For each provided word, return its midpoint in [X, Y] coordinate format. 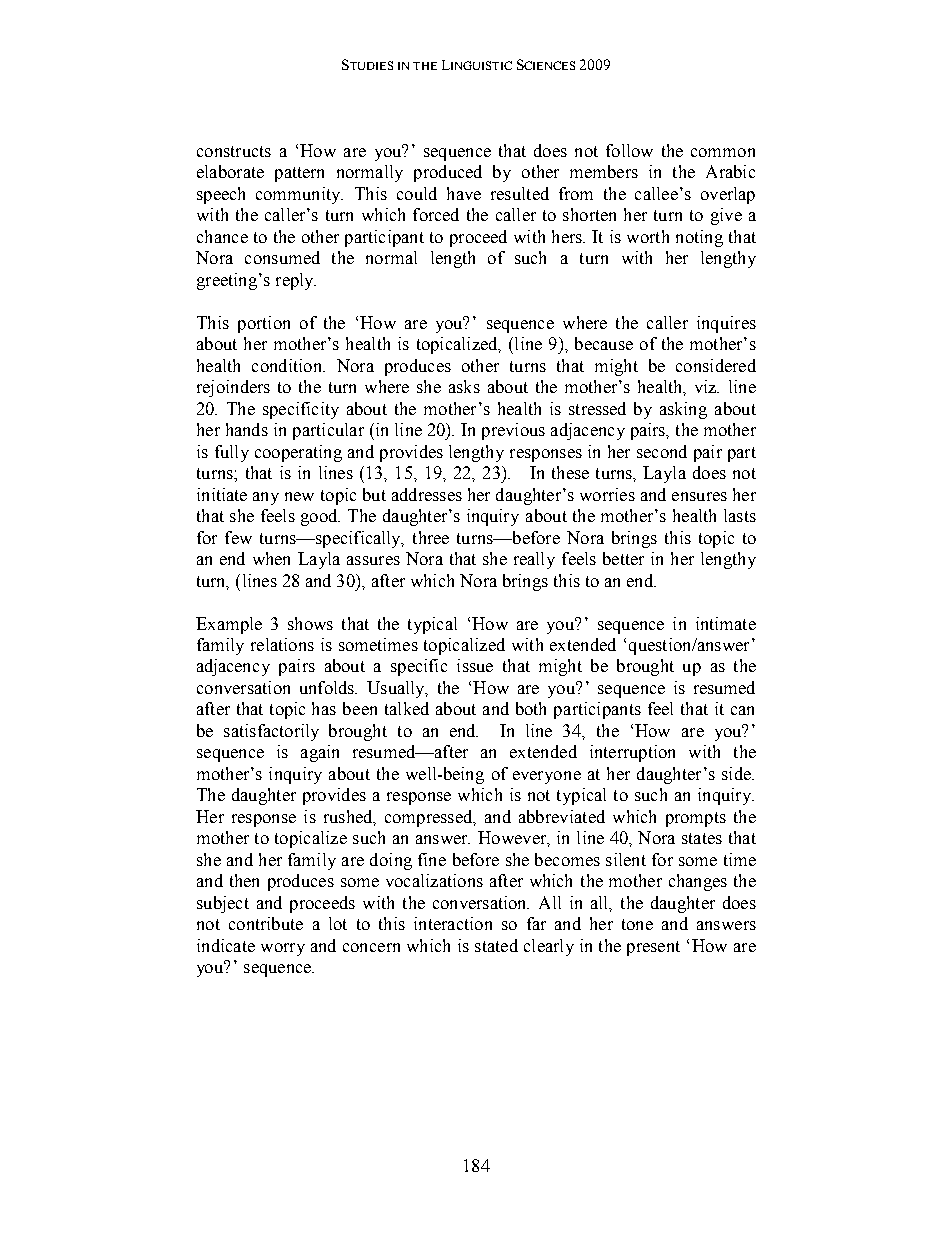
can [742, 710]
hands [247, 429]
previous [513, 431]
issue [475, 665]
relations [282, 644]
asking [683, 410]
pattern [299, 174]
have [464, 193]
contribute [266, 923]
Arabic [730, 171]
